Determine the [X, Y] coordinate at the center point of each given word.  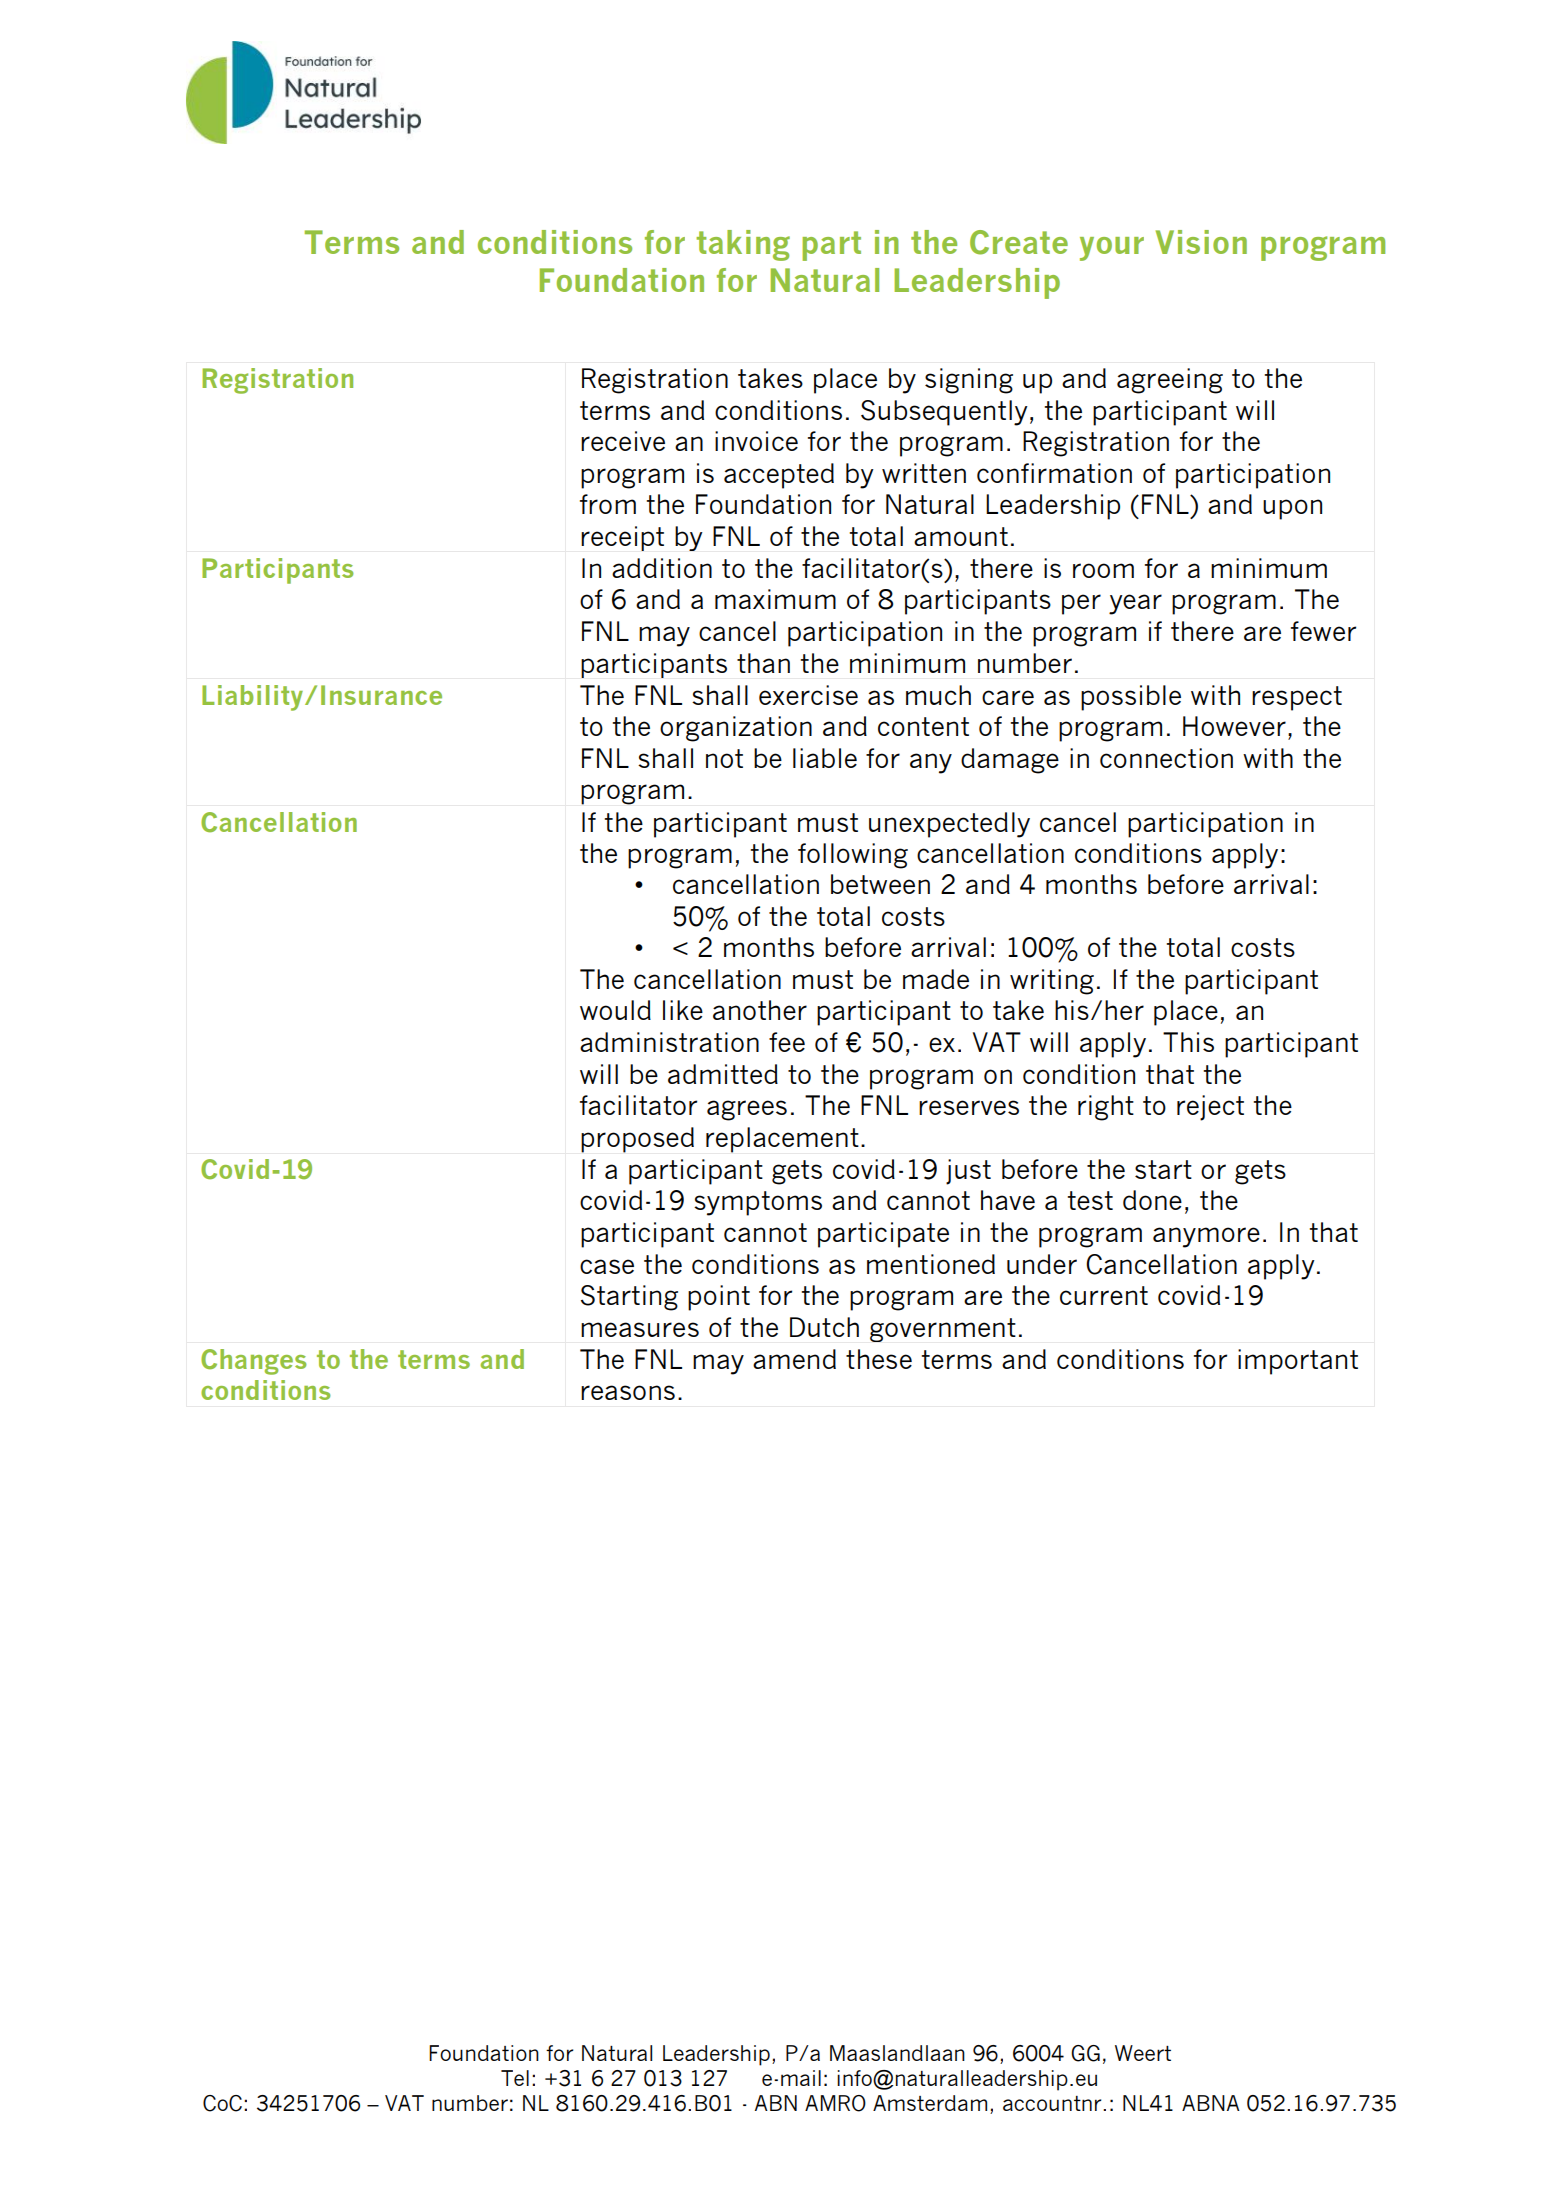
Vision [1201, 242]
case [607, 1266]
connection [1166, 758]
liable [825, 758]
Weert [1143, 2053]
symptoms [758, 1203]
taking [743, 245]
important [1298, 1362]
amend [794, 1359]
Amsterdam [930, 2103]
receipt [622, 538]
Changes [254, 1362]
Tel [515, 2078]
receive [623, 441]
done [1152, 1200]
